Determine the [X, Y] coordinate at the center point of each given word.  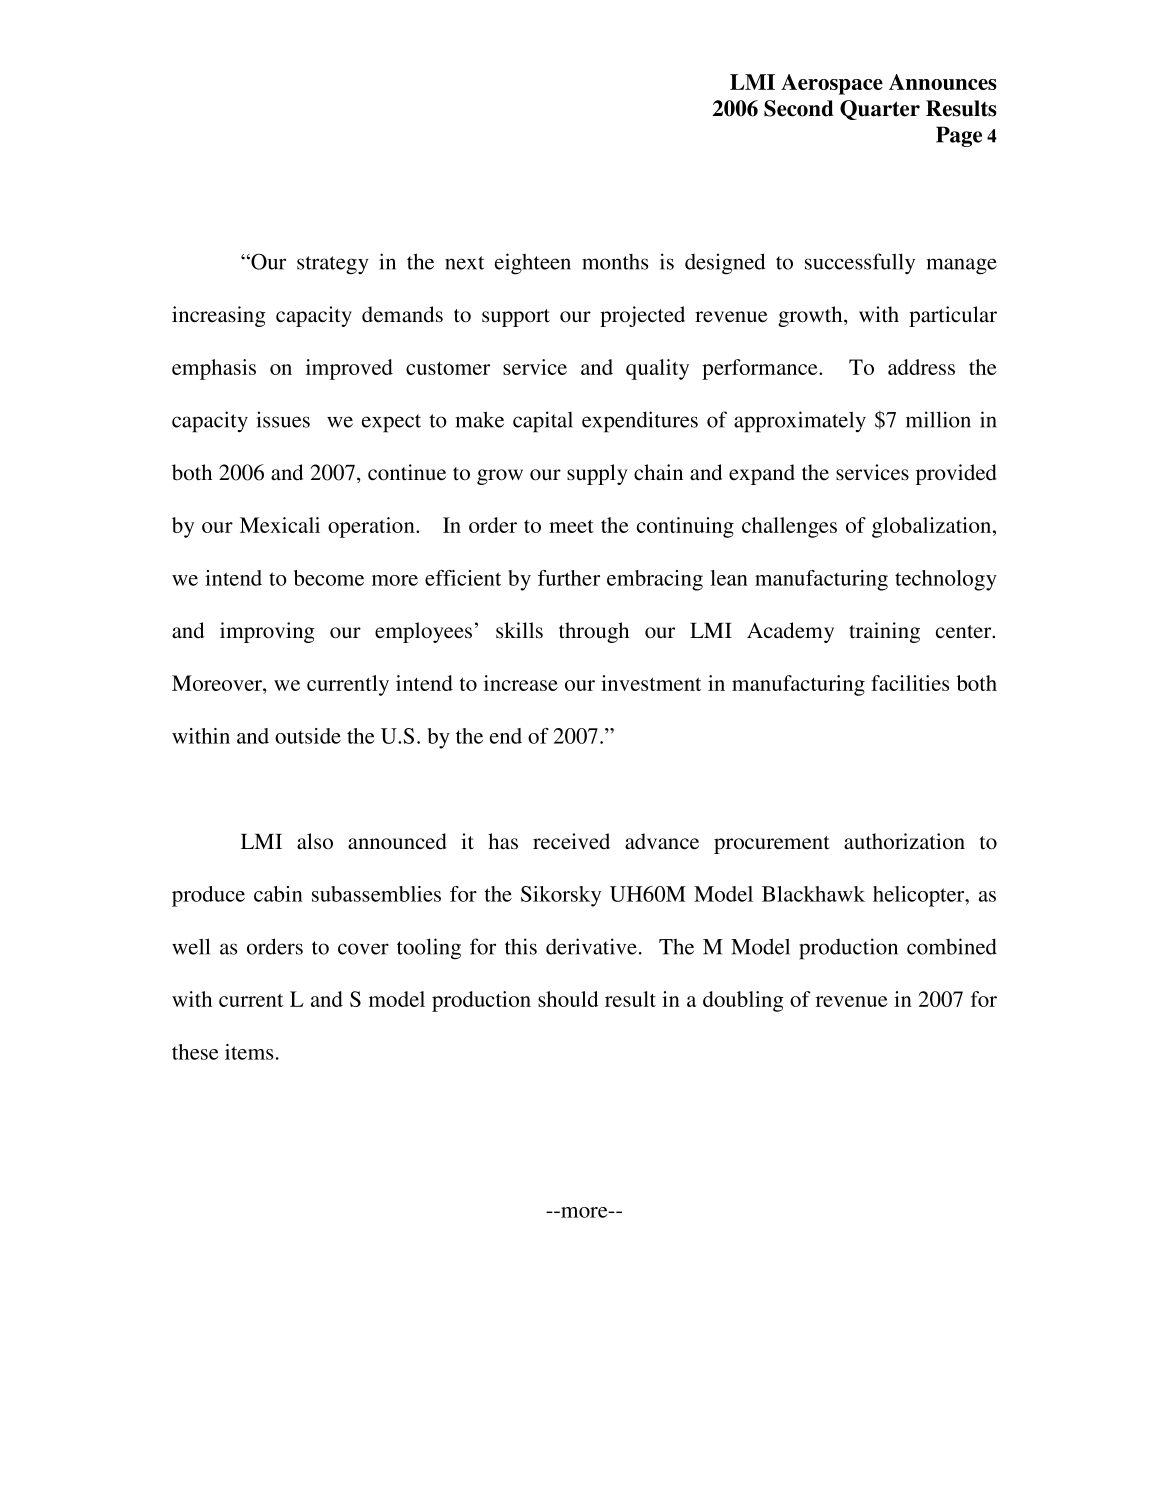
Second [799, 108]
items [249, 1052]
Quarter [880, 110]
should [568, 999]
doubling [743, 1001]
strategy [333, 265]
